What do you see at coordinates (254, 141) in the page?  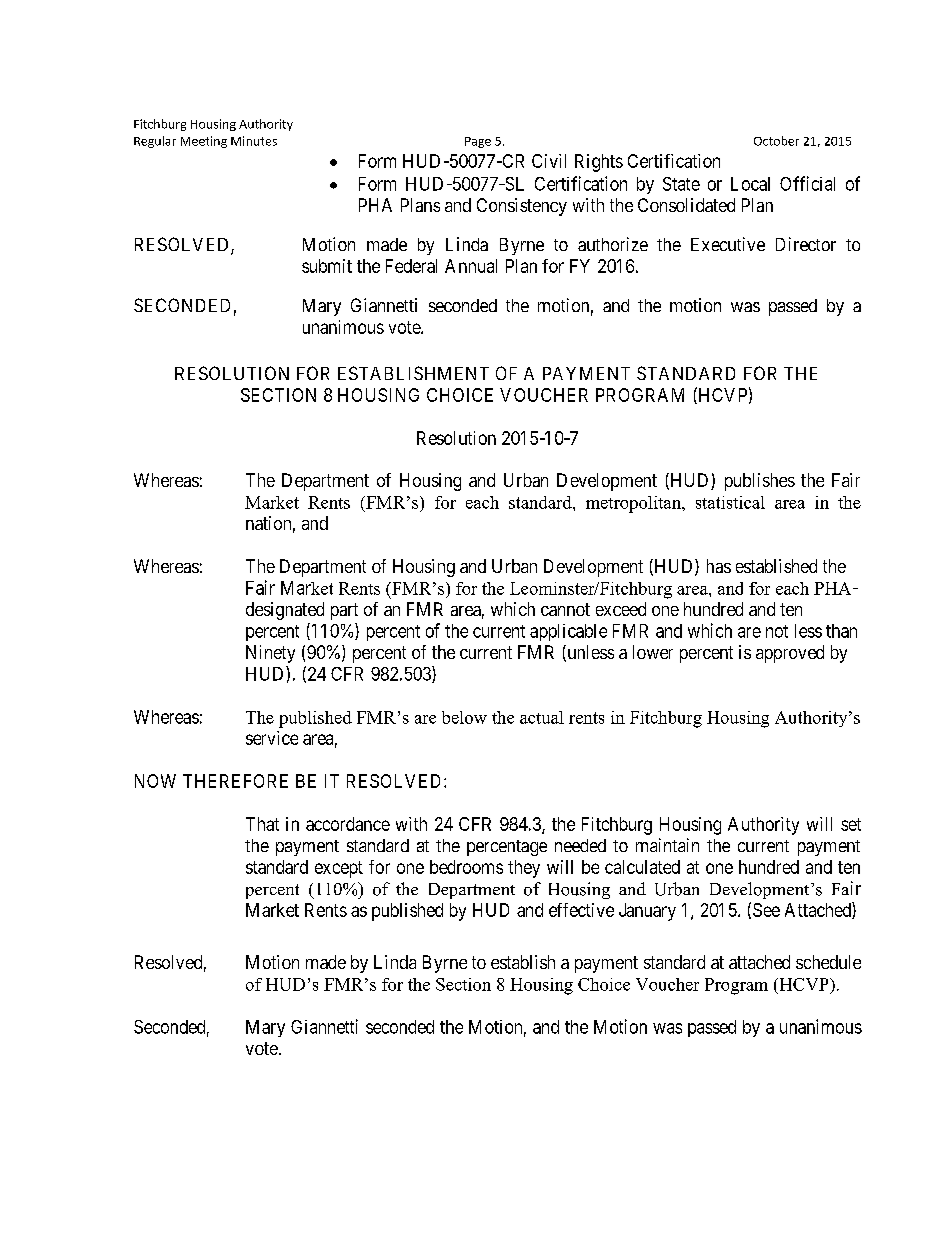 I see `Minutes` at bounding box center [254, 141].
